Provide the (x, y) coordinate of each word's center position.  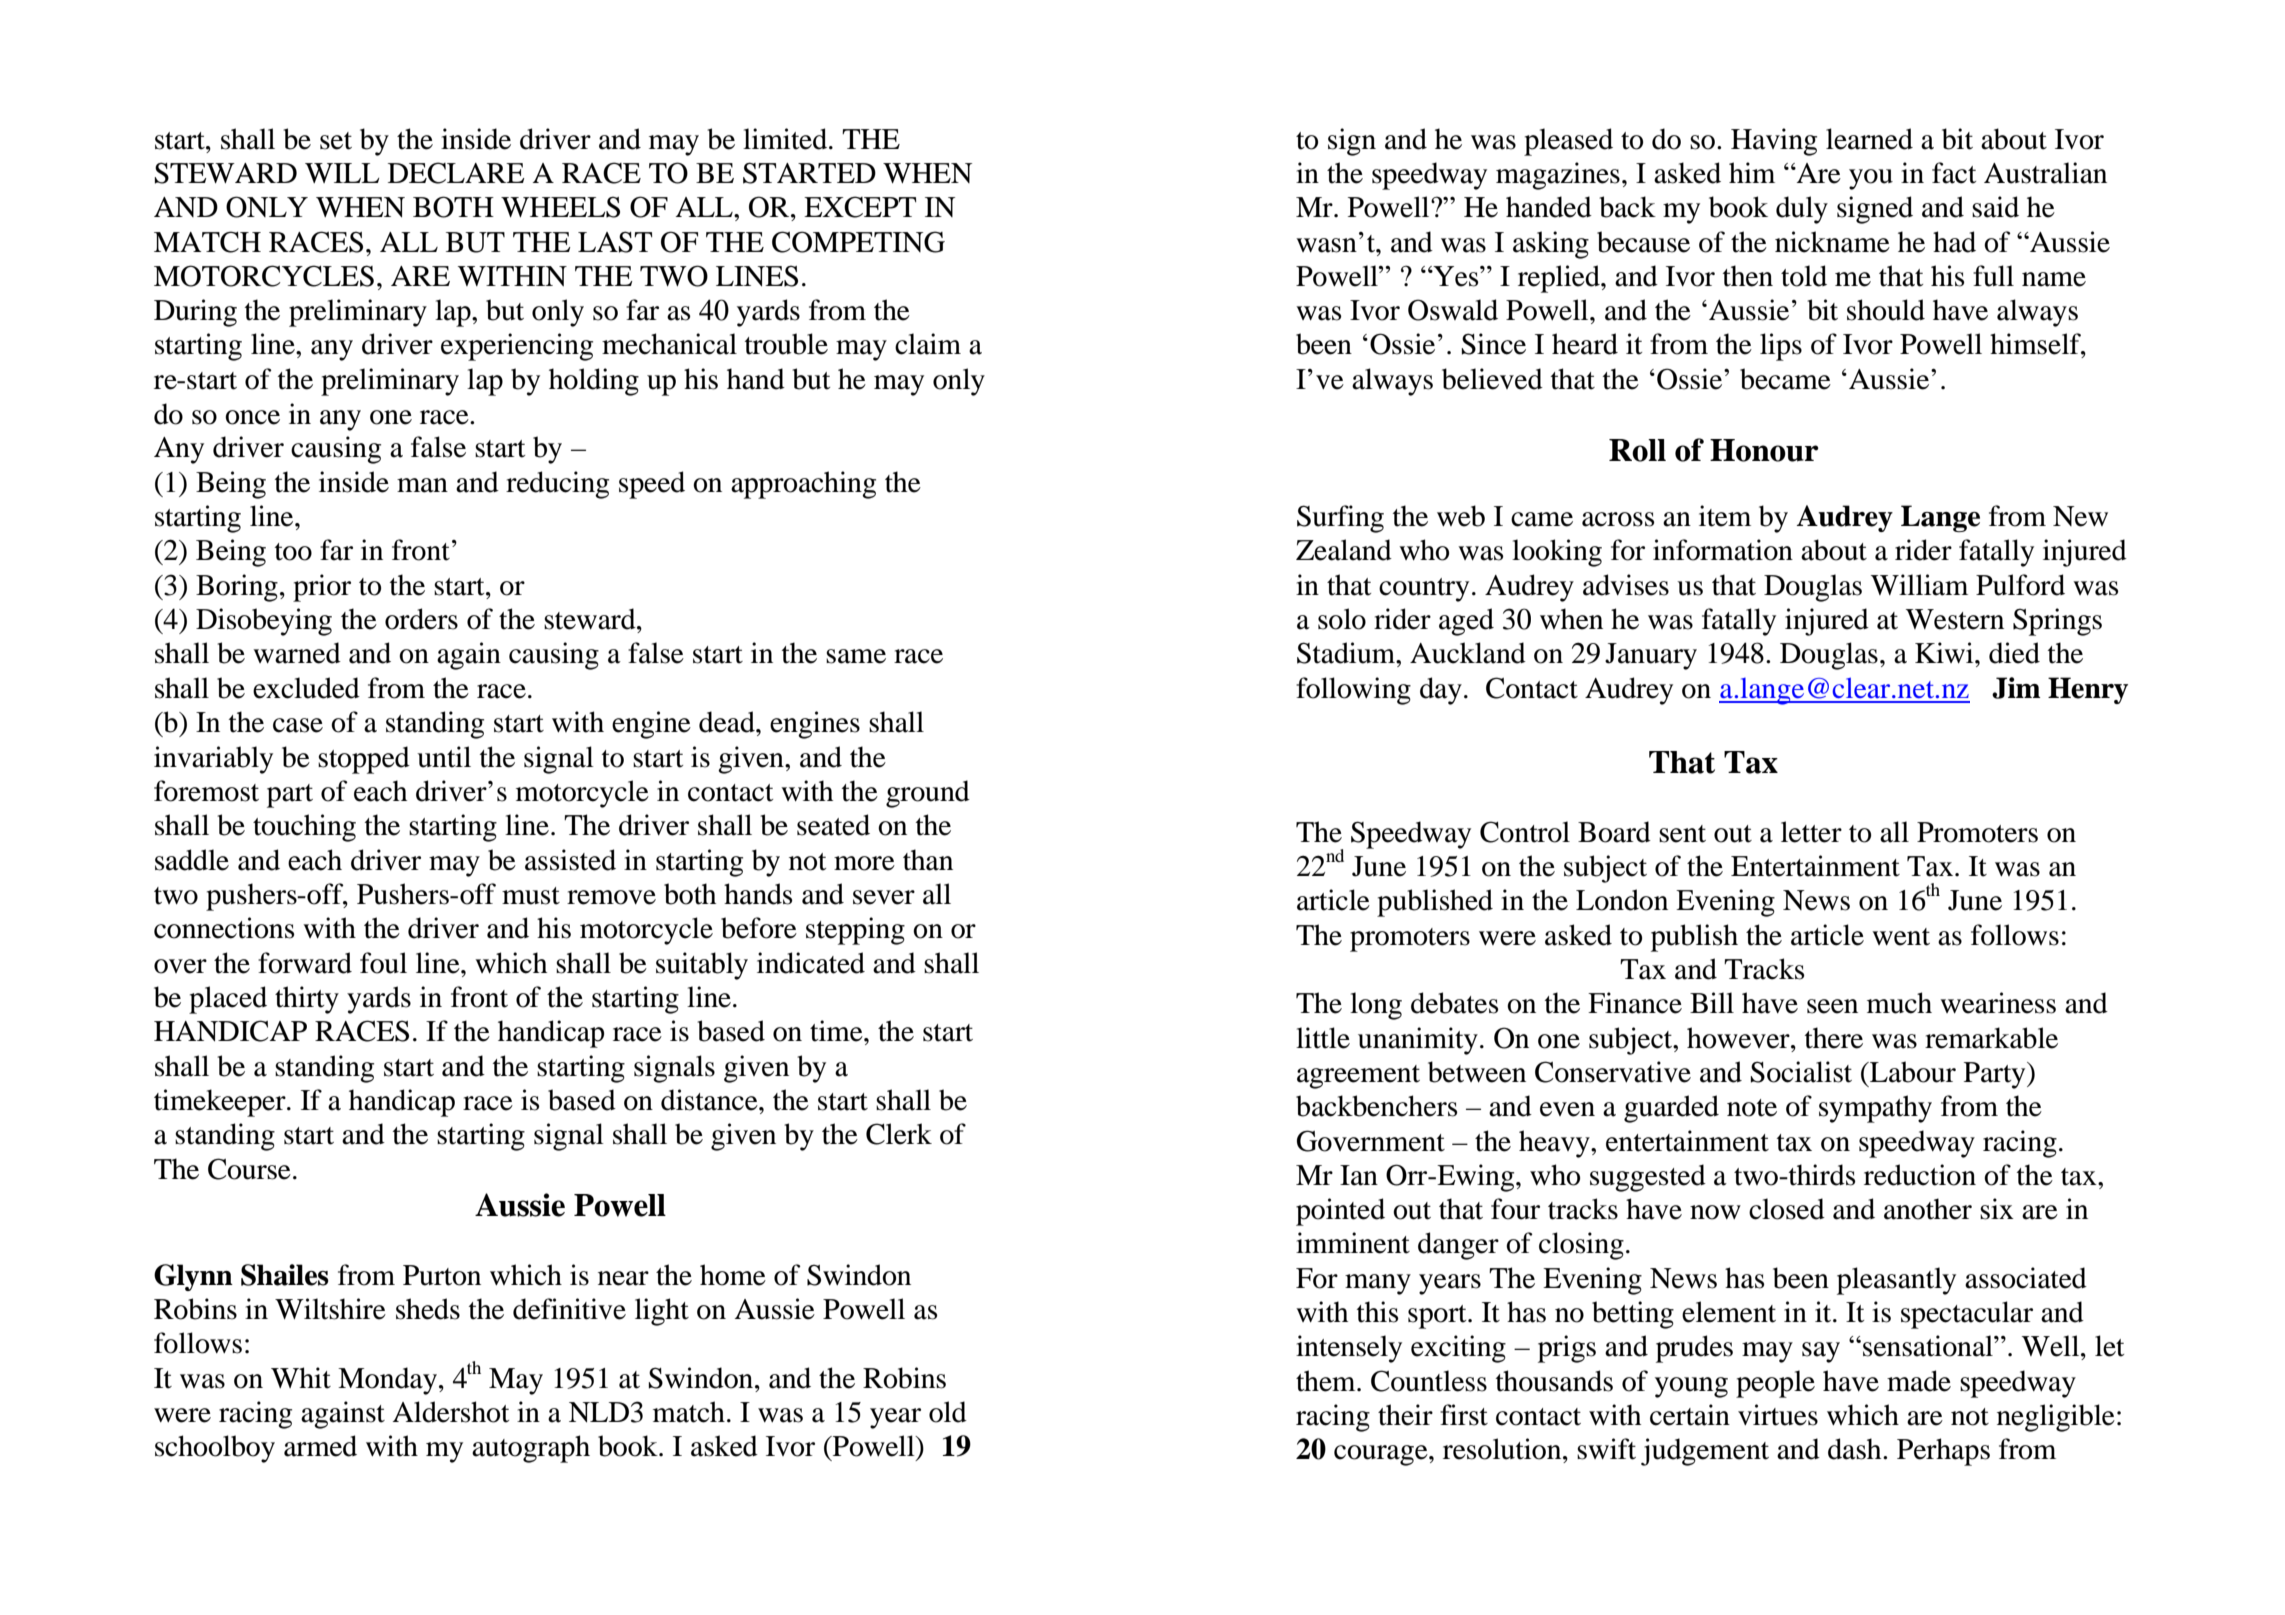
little (1323, 1038)
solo (1342, 619)
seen (1832, 1006)
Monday (387, 1381)
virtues (1778, 1415)
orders (421, 619)
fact (1954, 173)
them (1327, 1381)
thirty (307, 1000)
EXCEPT (860, 207)
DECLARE (456, 173)
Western (1955, 619)
